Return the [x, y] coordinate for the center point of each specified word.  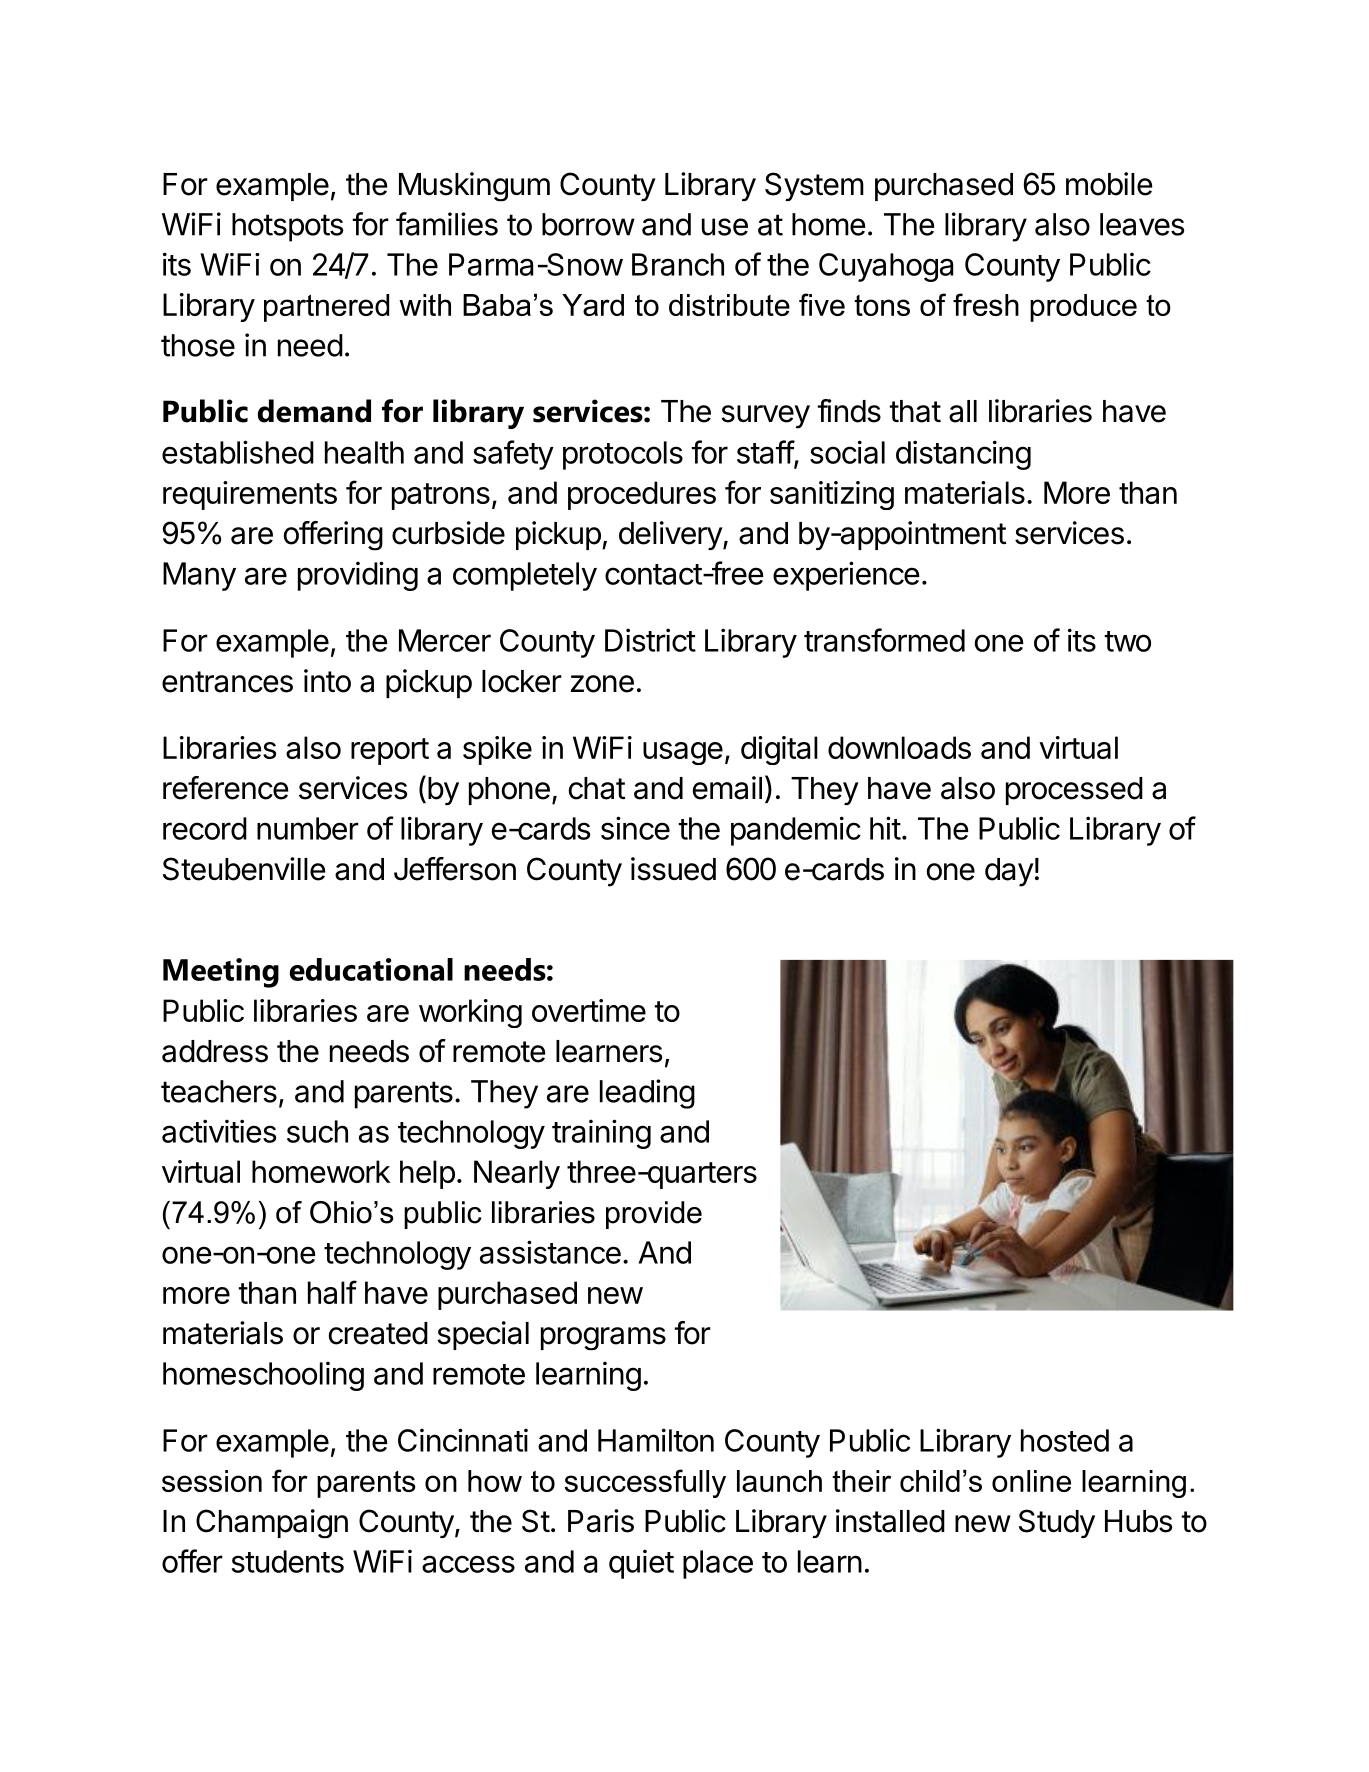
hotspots [288, 227]
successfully [645, 1483]
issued [673, 869]
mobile [1109, 184]
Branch [678, 264]
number [308, 828]
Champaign [272, 1523]
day [1009, 872]
